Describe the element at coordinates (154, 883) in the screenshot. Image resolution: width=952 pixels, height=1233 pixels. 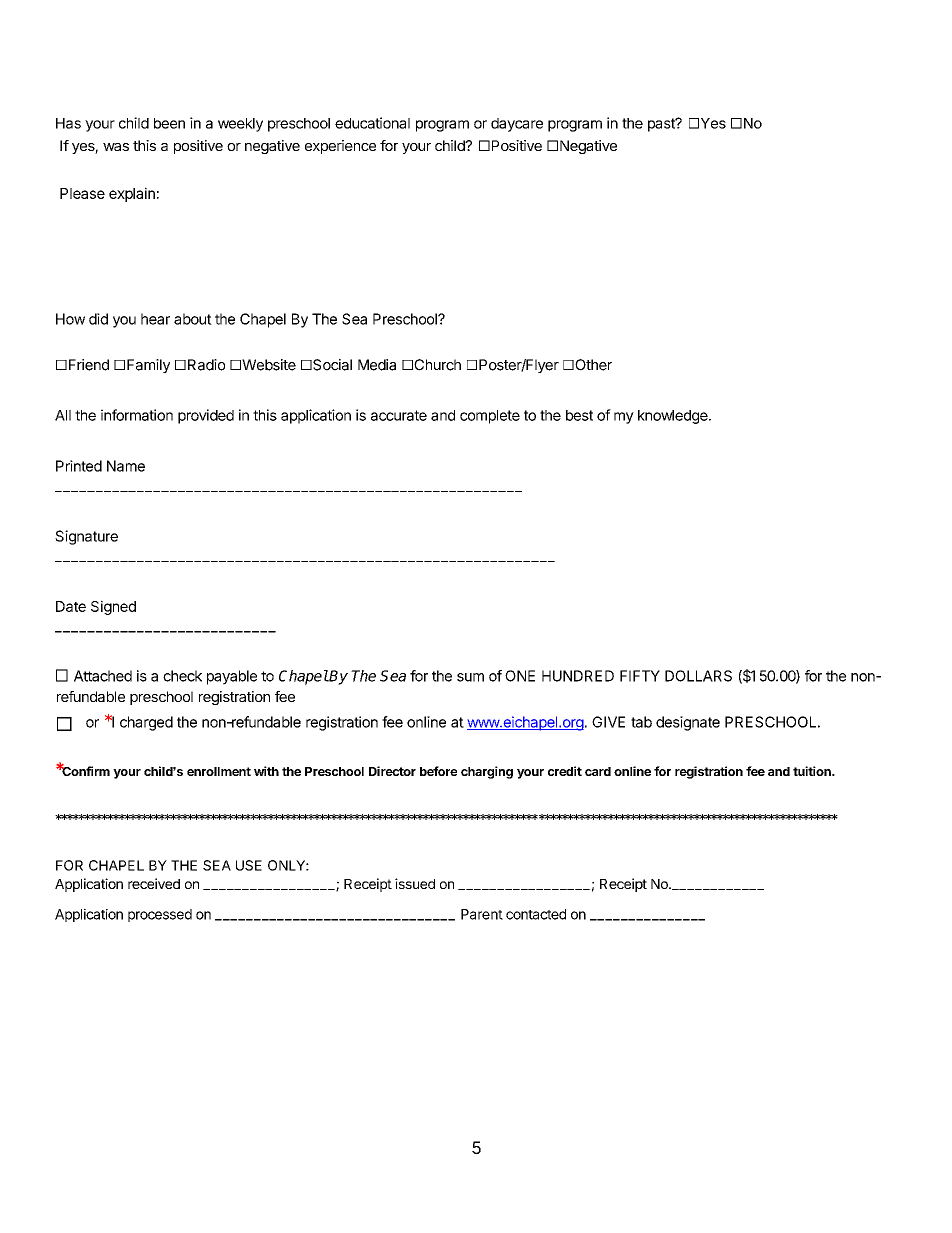
I see `received` at that location.
